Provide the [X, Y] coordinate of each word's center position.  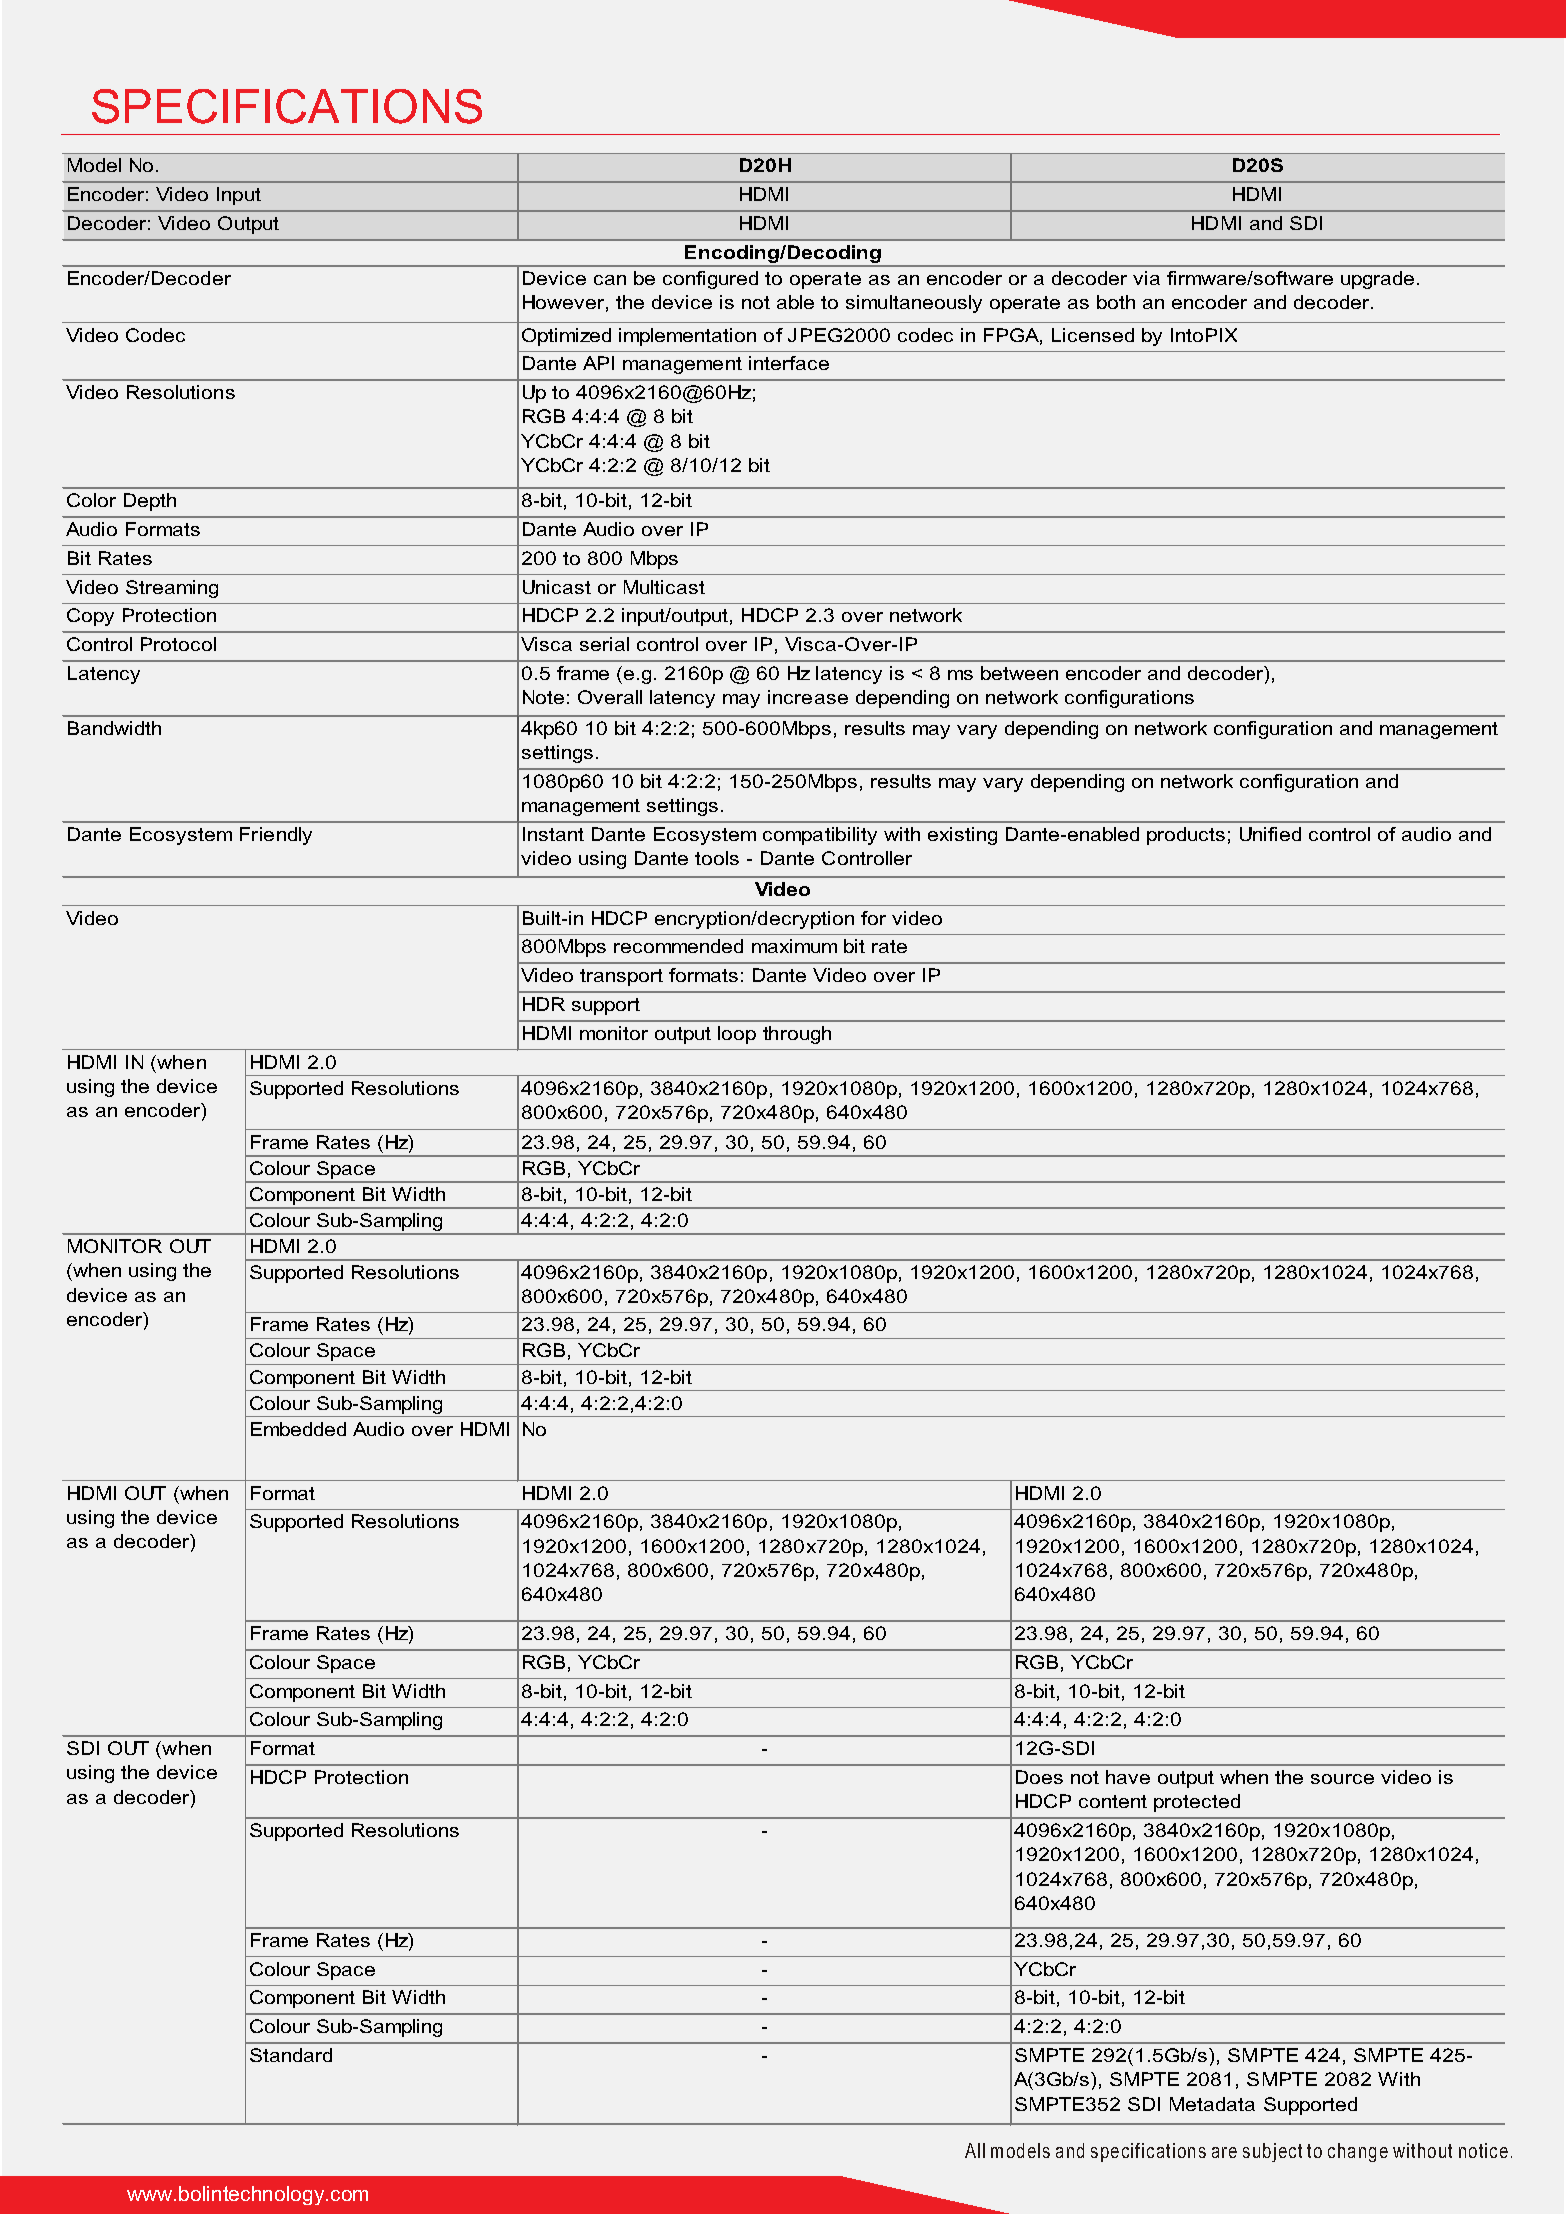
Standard [291, 2055]
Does [1039, 1777]
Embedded [298, 1429]
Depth [150, 502]
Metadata [1212, 2104]
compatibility [820, 836]
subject [1272, 2152]
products [1186, 836]
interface [789, 363]
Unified [1270, 834]
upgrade [1377, 280]
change [1358, 2152]
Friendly [276, 836]
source [1342, 1779]
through [797, 1035]
